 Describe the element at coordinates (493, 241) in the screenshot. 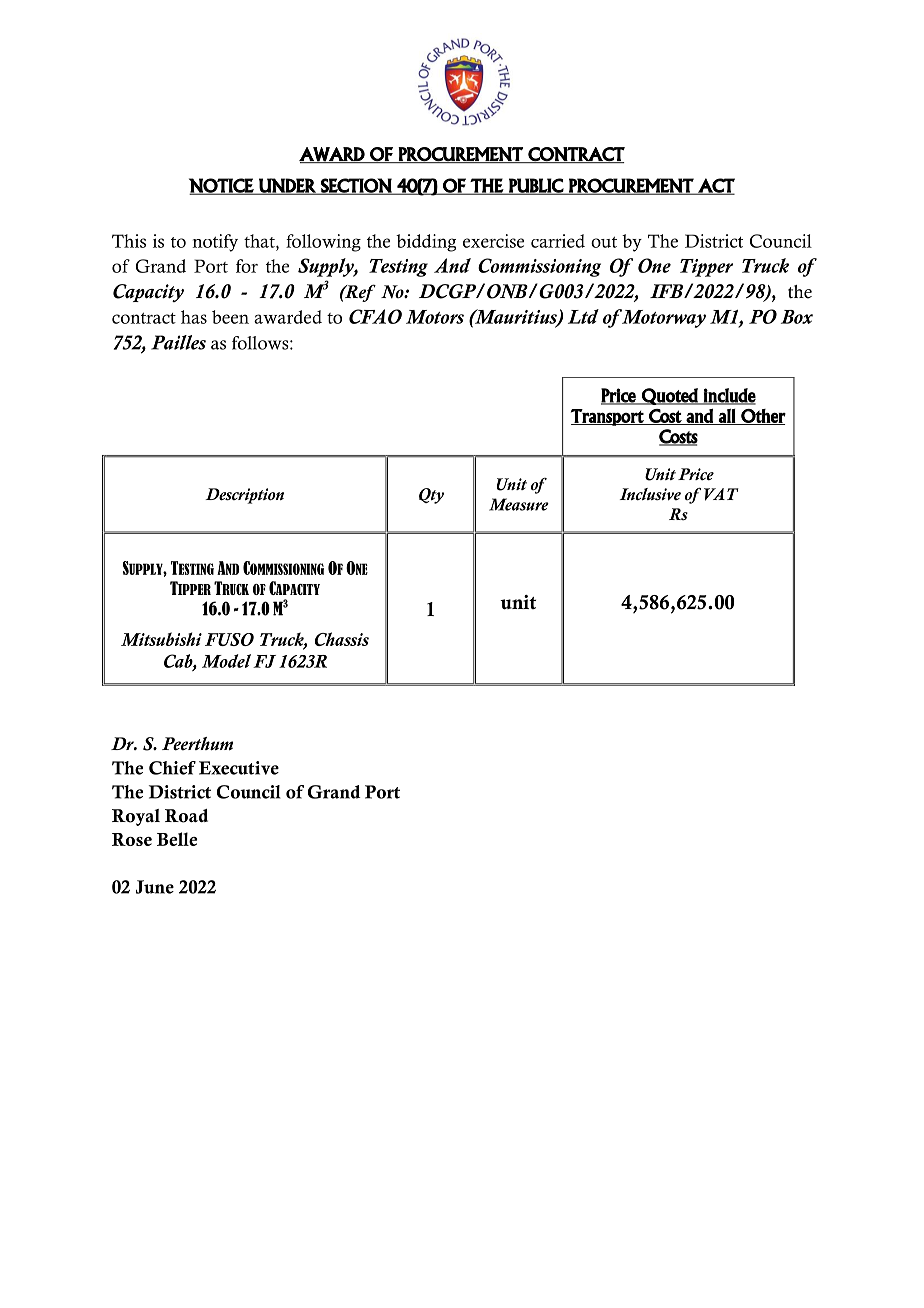

I see `exercise` at that location.
